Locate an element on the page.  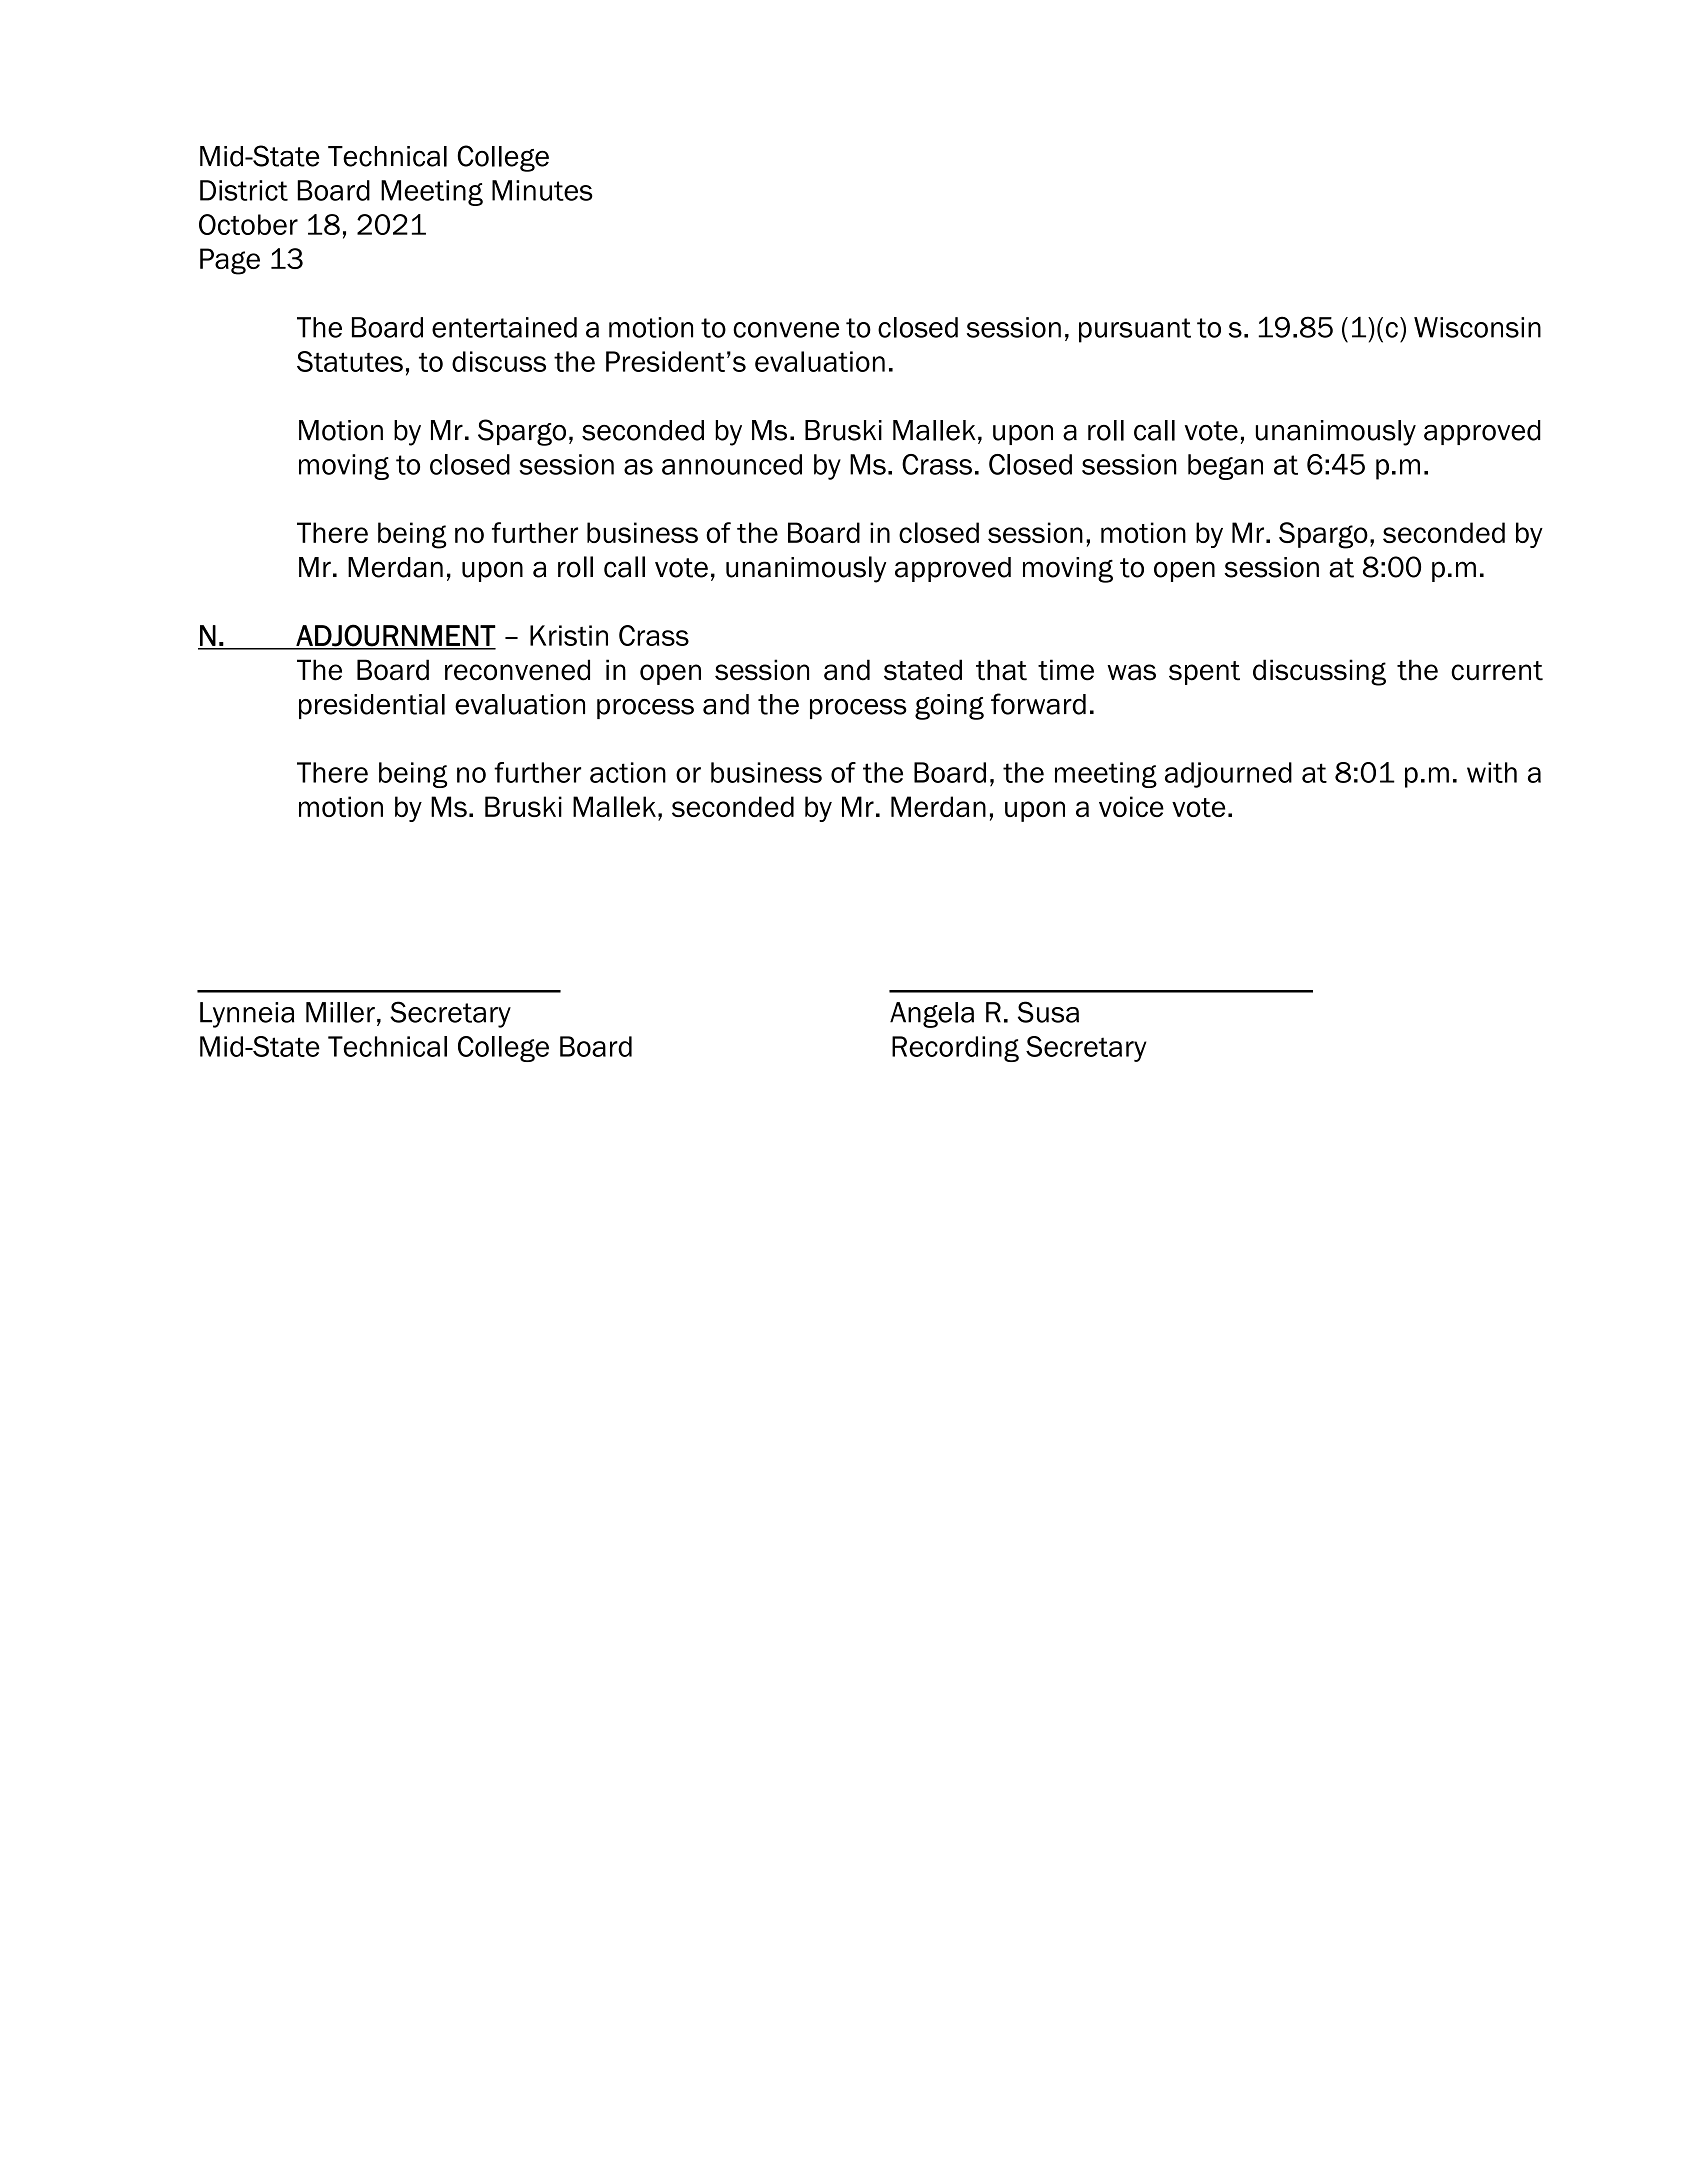
with is located at coordinates (1492, 772).
